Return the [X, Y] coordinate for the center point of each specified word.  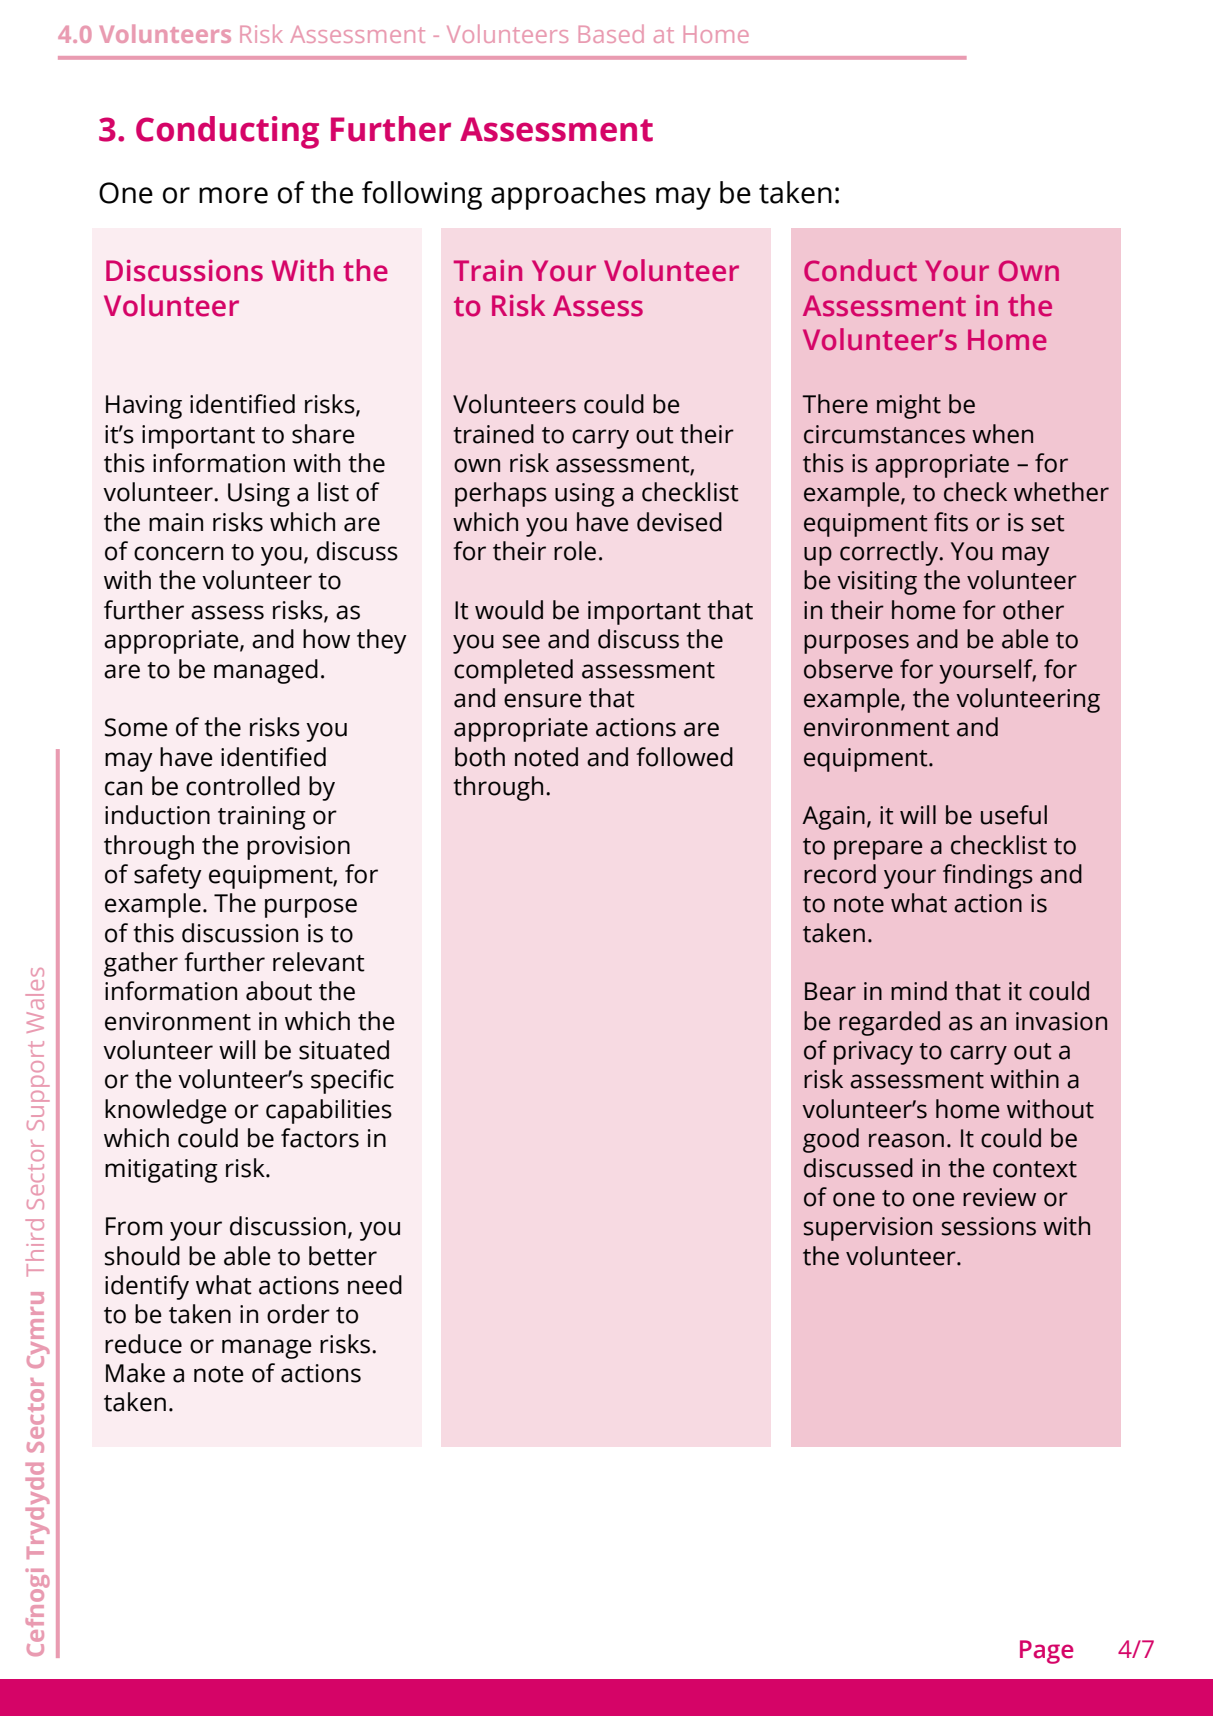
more [233, 195]
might [909, 406]
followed [684, 757]
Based [611, 34]
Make [135, 1373]
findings [988, 876]
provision [298, 848]
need [375, 1285]
